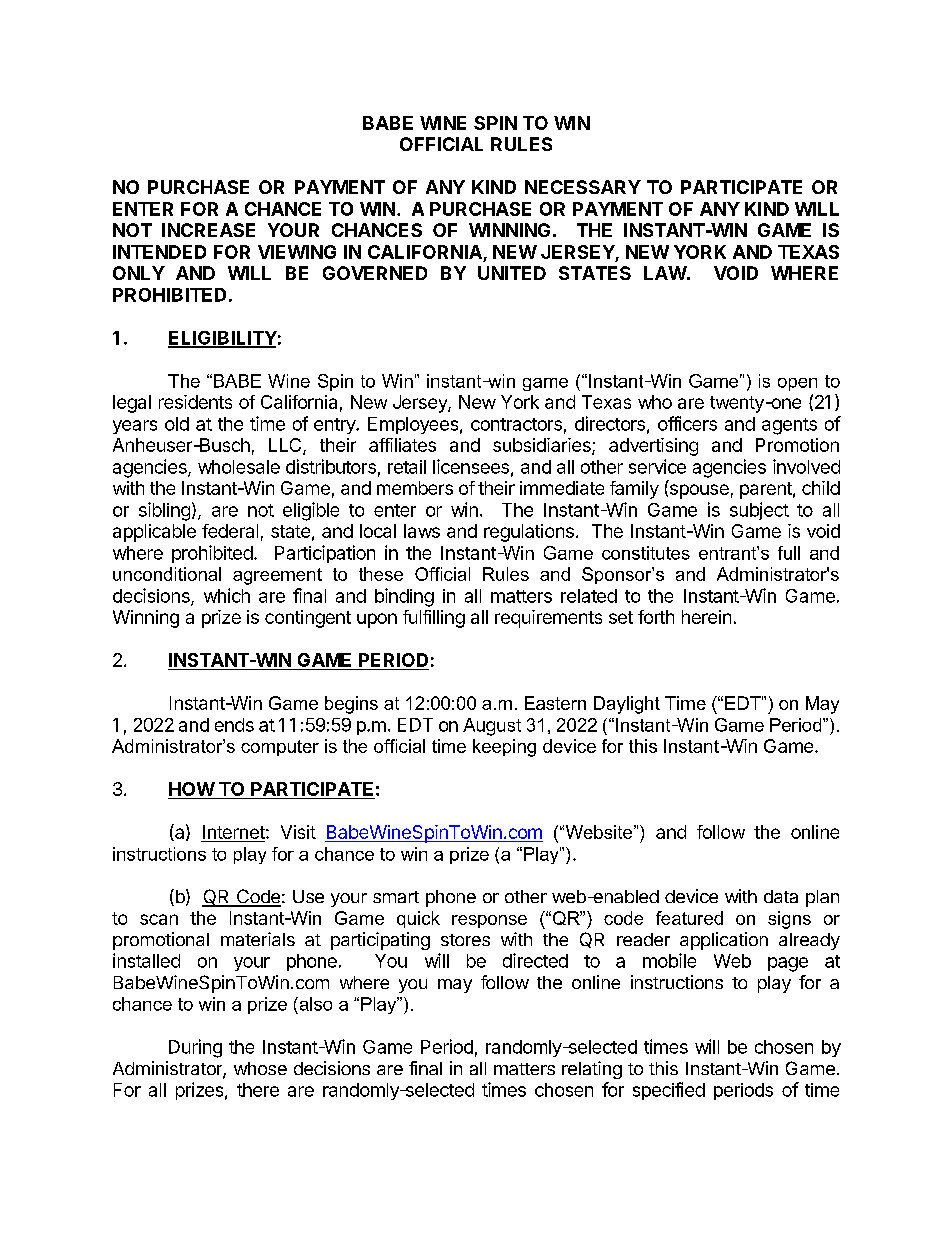 The height and width of the screenshot is (1233, 952). What do you see at coordinates (583, 187) in the screenshot?
I see `NECESSARY` at bounding box center [583, 187].
